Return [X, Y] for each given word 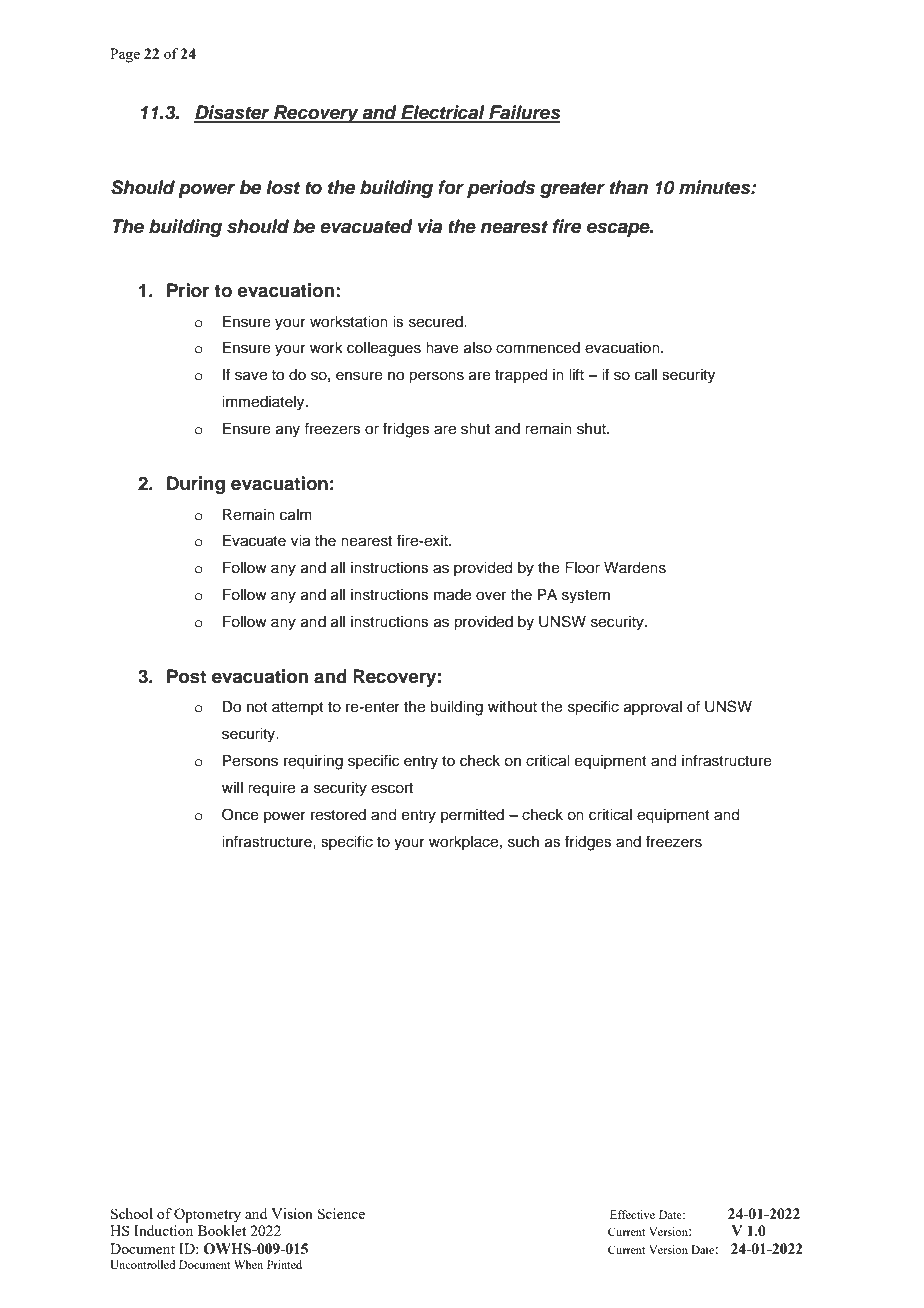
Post [186, 676]
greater [572, 189]
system [586, 597]
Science [341, 1213]
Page [125, 55]
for [451, 187]
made [452, 595]
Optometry [207, 1215]
